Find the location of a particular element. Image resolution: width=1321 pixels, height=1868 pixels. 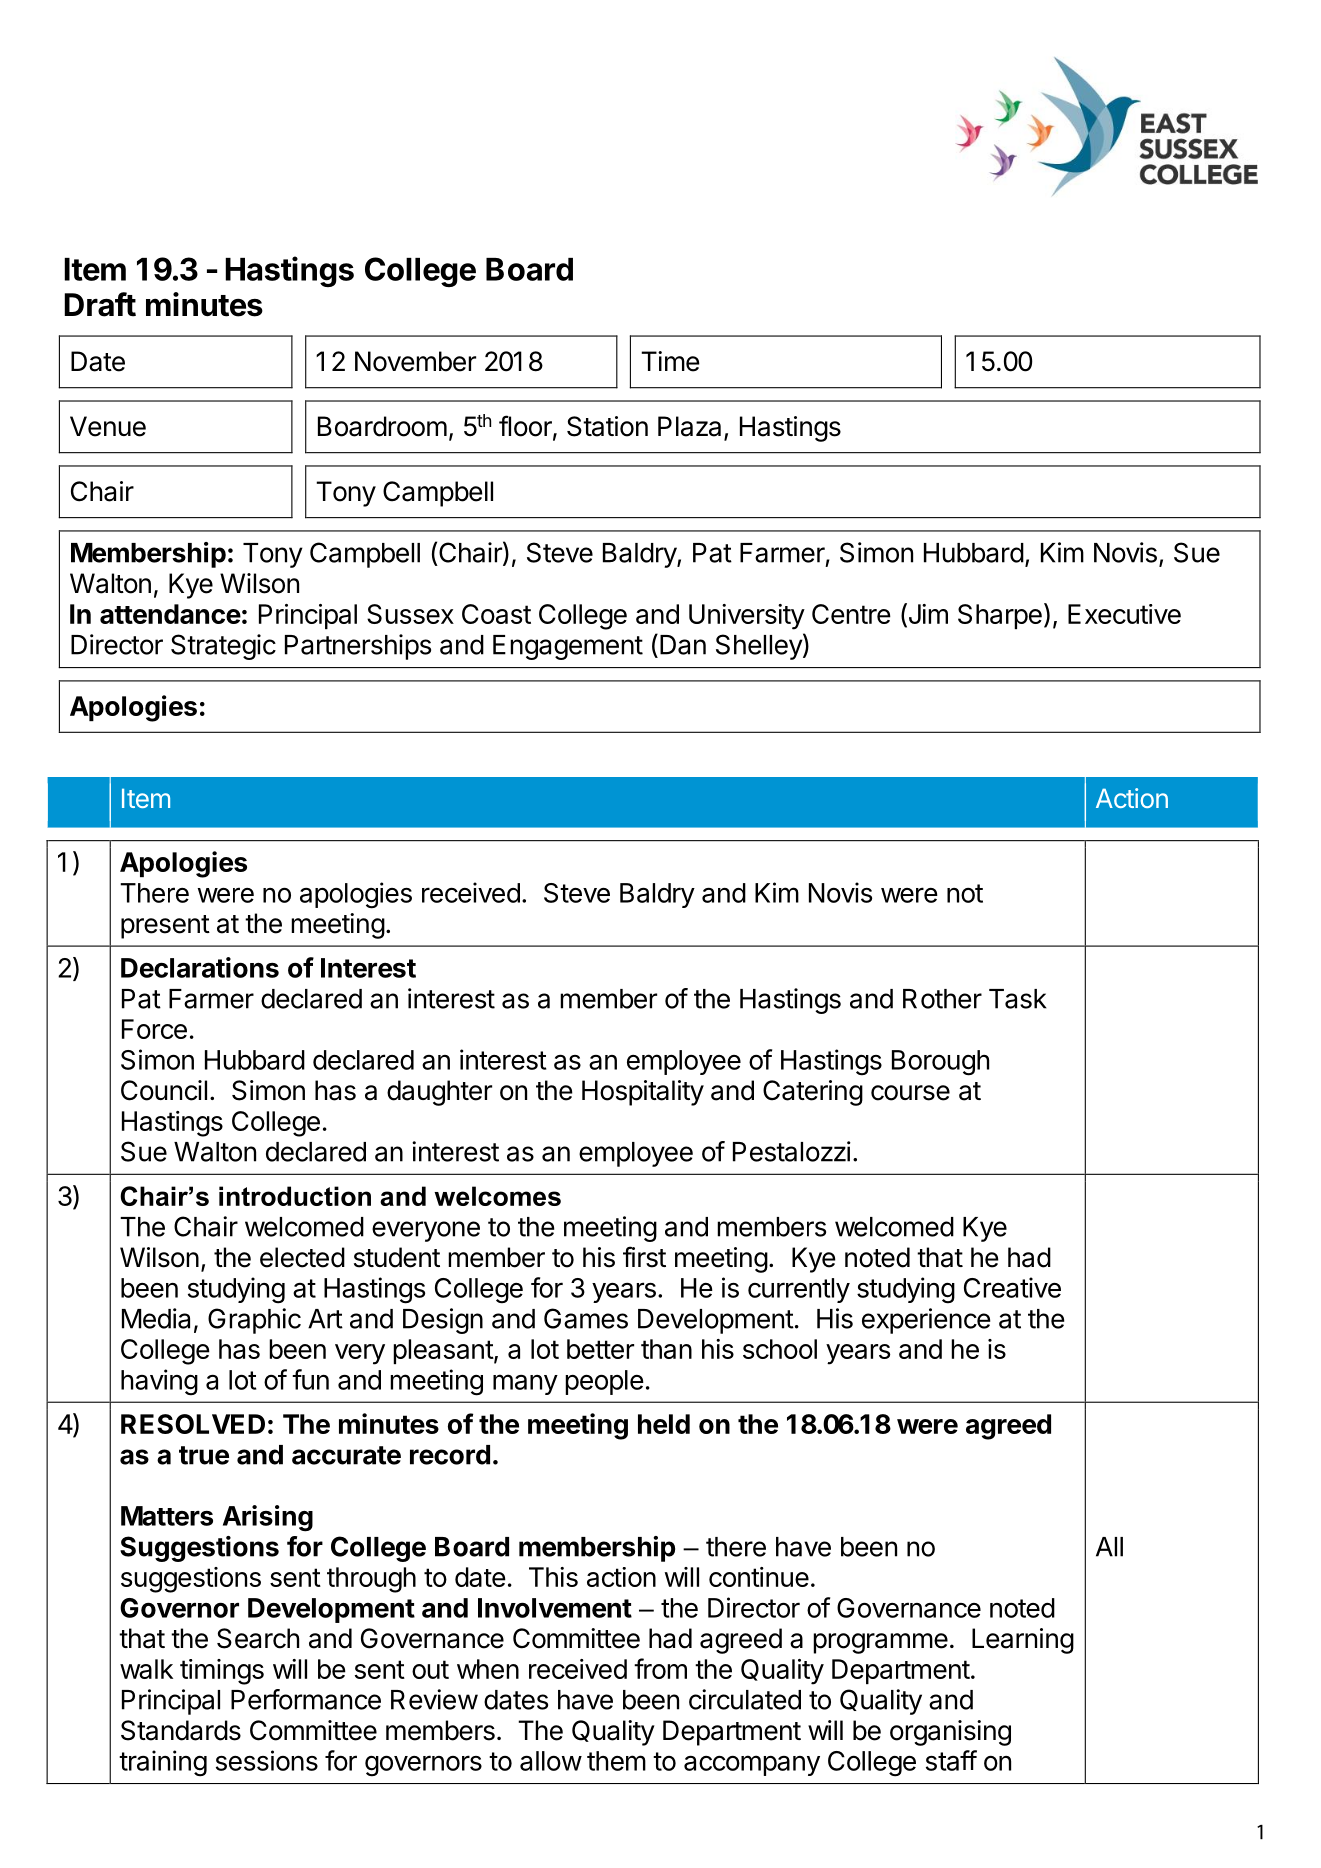

Time is located at coordinates (670, 361).
